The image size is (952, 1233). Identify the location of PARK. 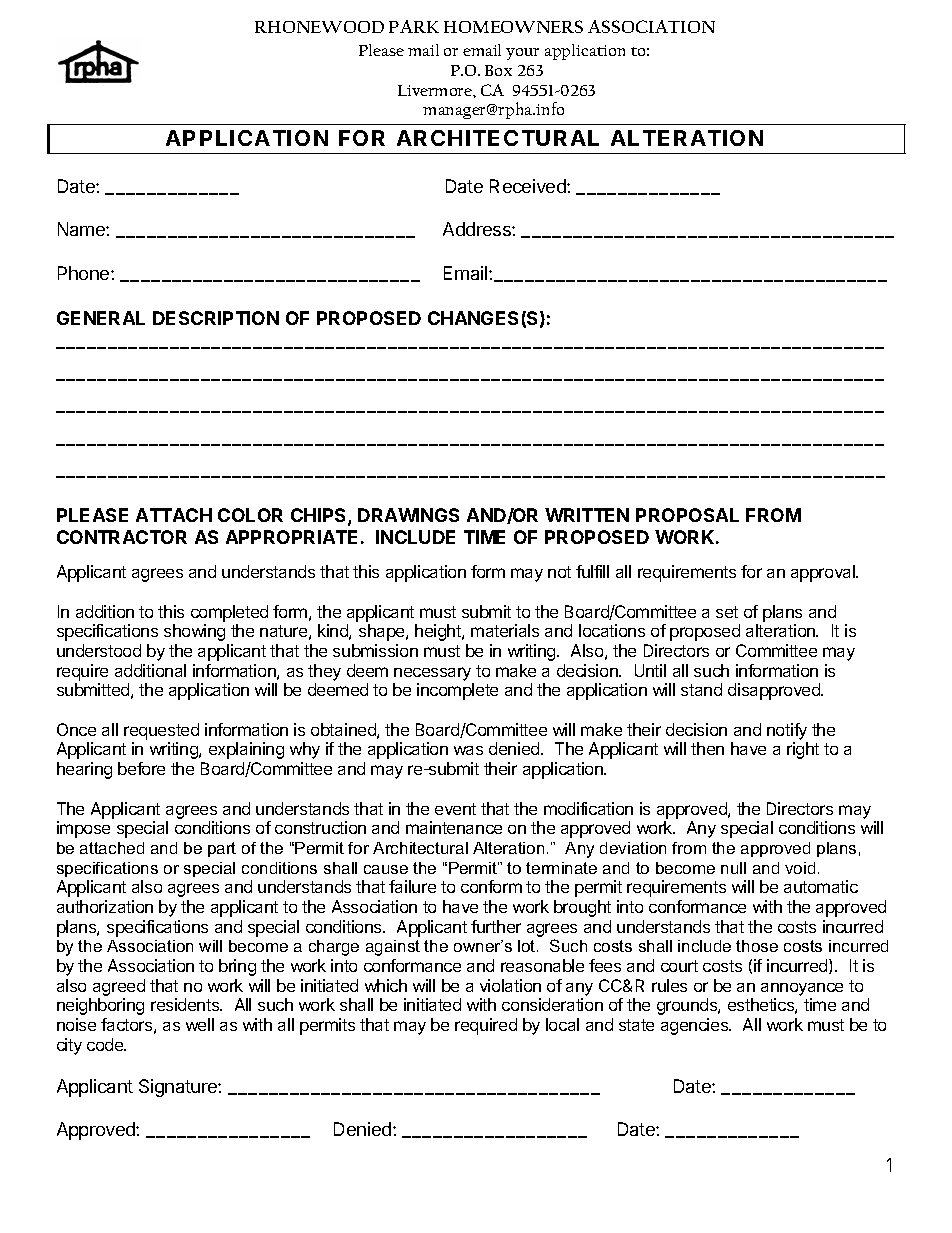
(414, 26).
